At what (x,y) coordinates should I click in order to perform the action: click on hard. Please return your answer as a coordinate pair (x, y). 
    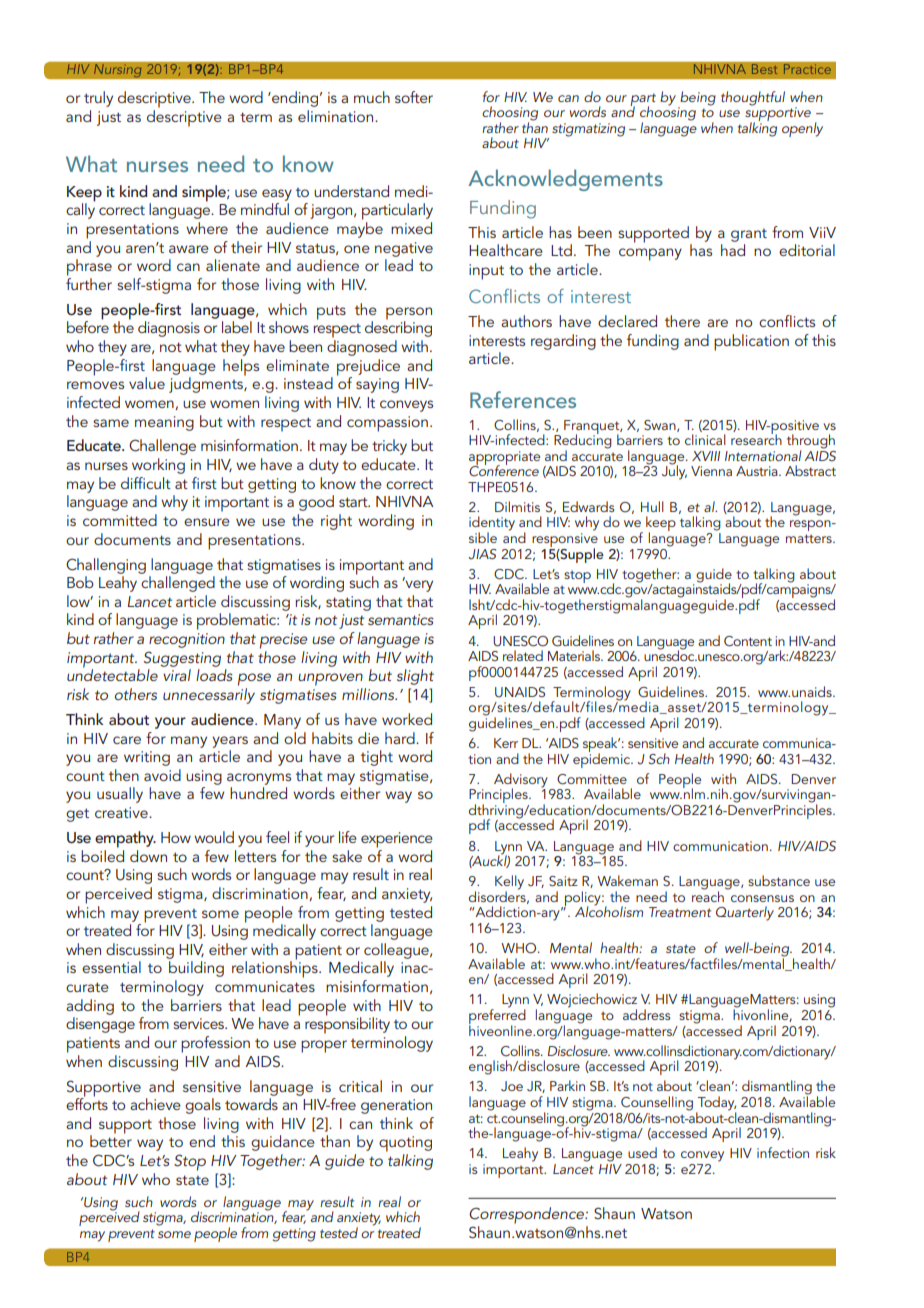
    Looking at the image, I should click on (401, 738).
